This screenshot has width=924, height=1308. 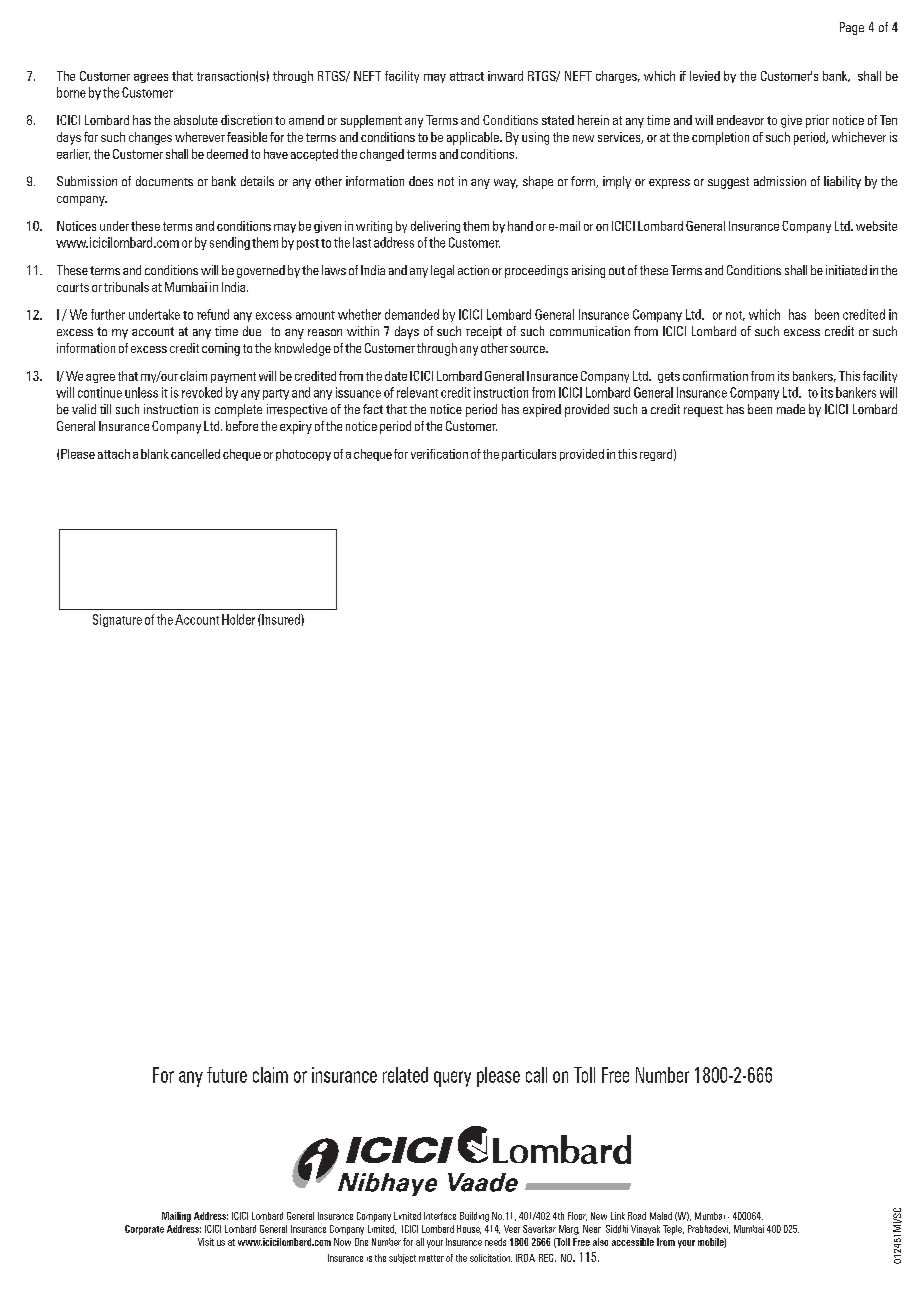 What do you see at coordinates (144, 1230) in the screenshot?
I see `Corporate` at bounding box center [144, 1230].
